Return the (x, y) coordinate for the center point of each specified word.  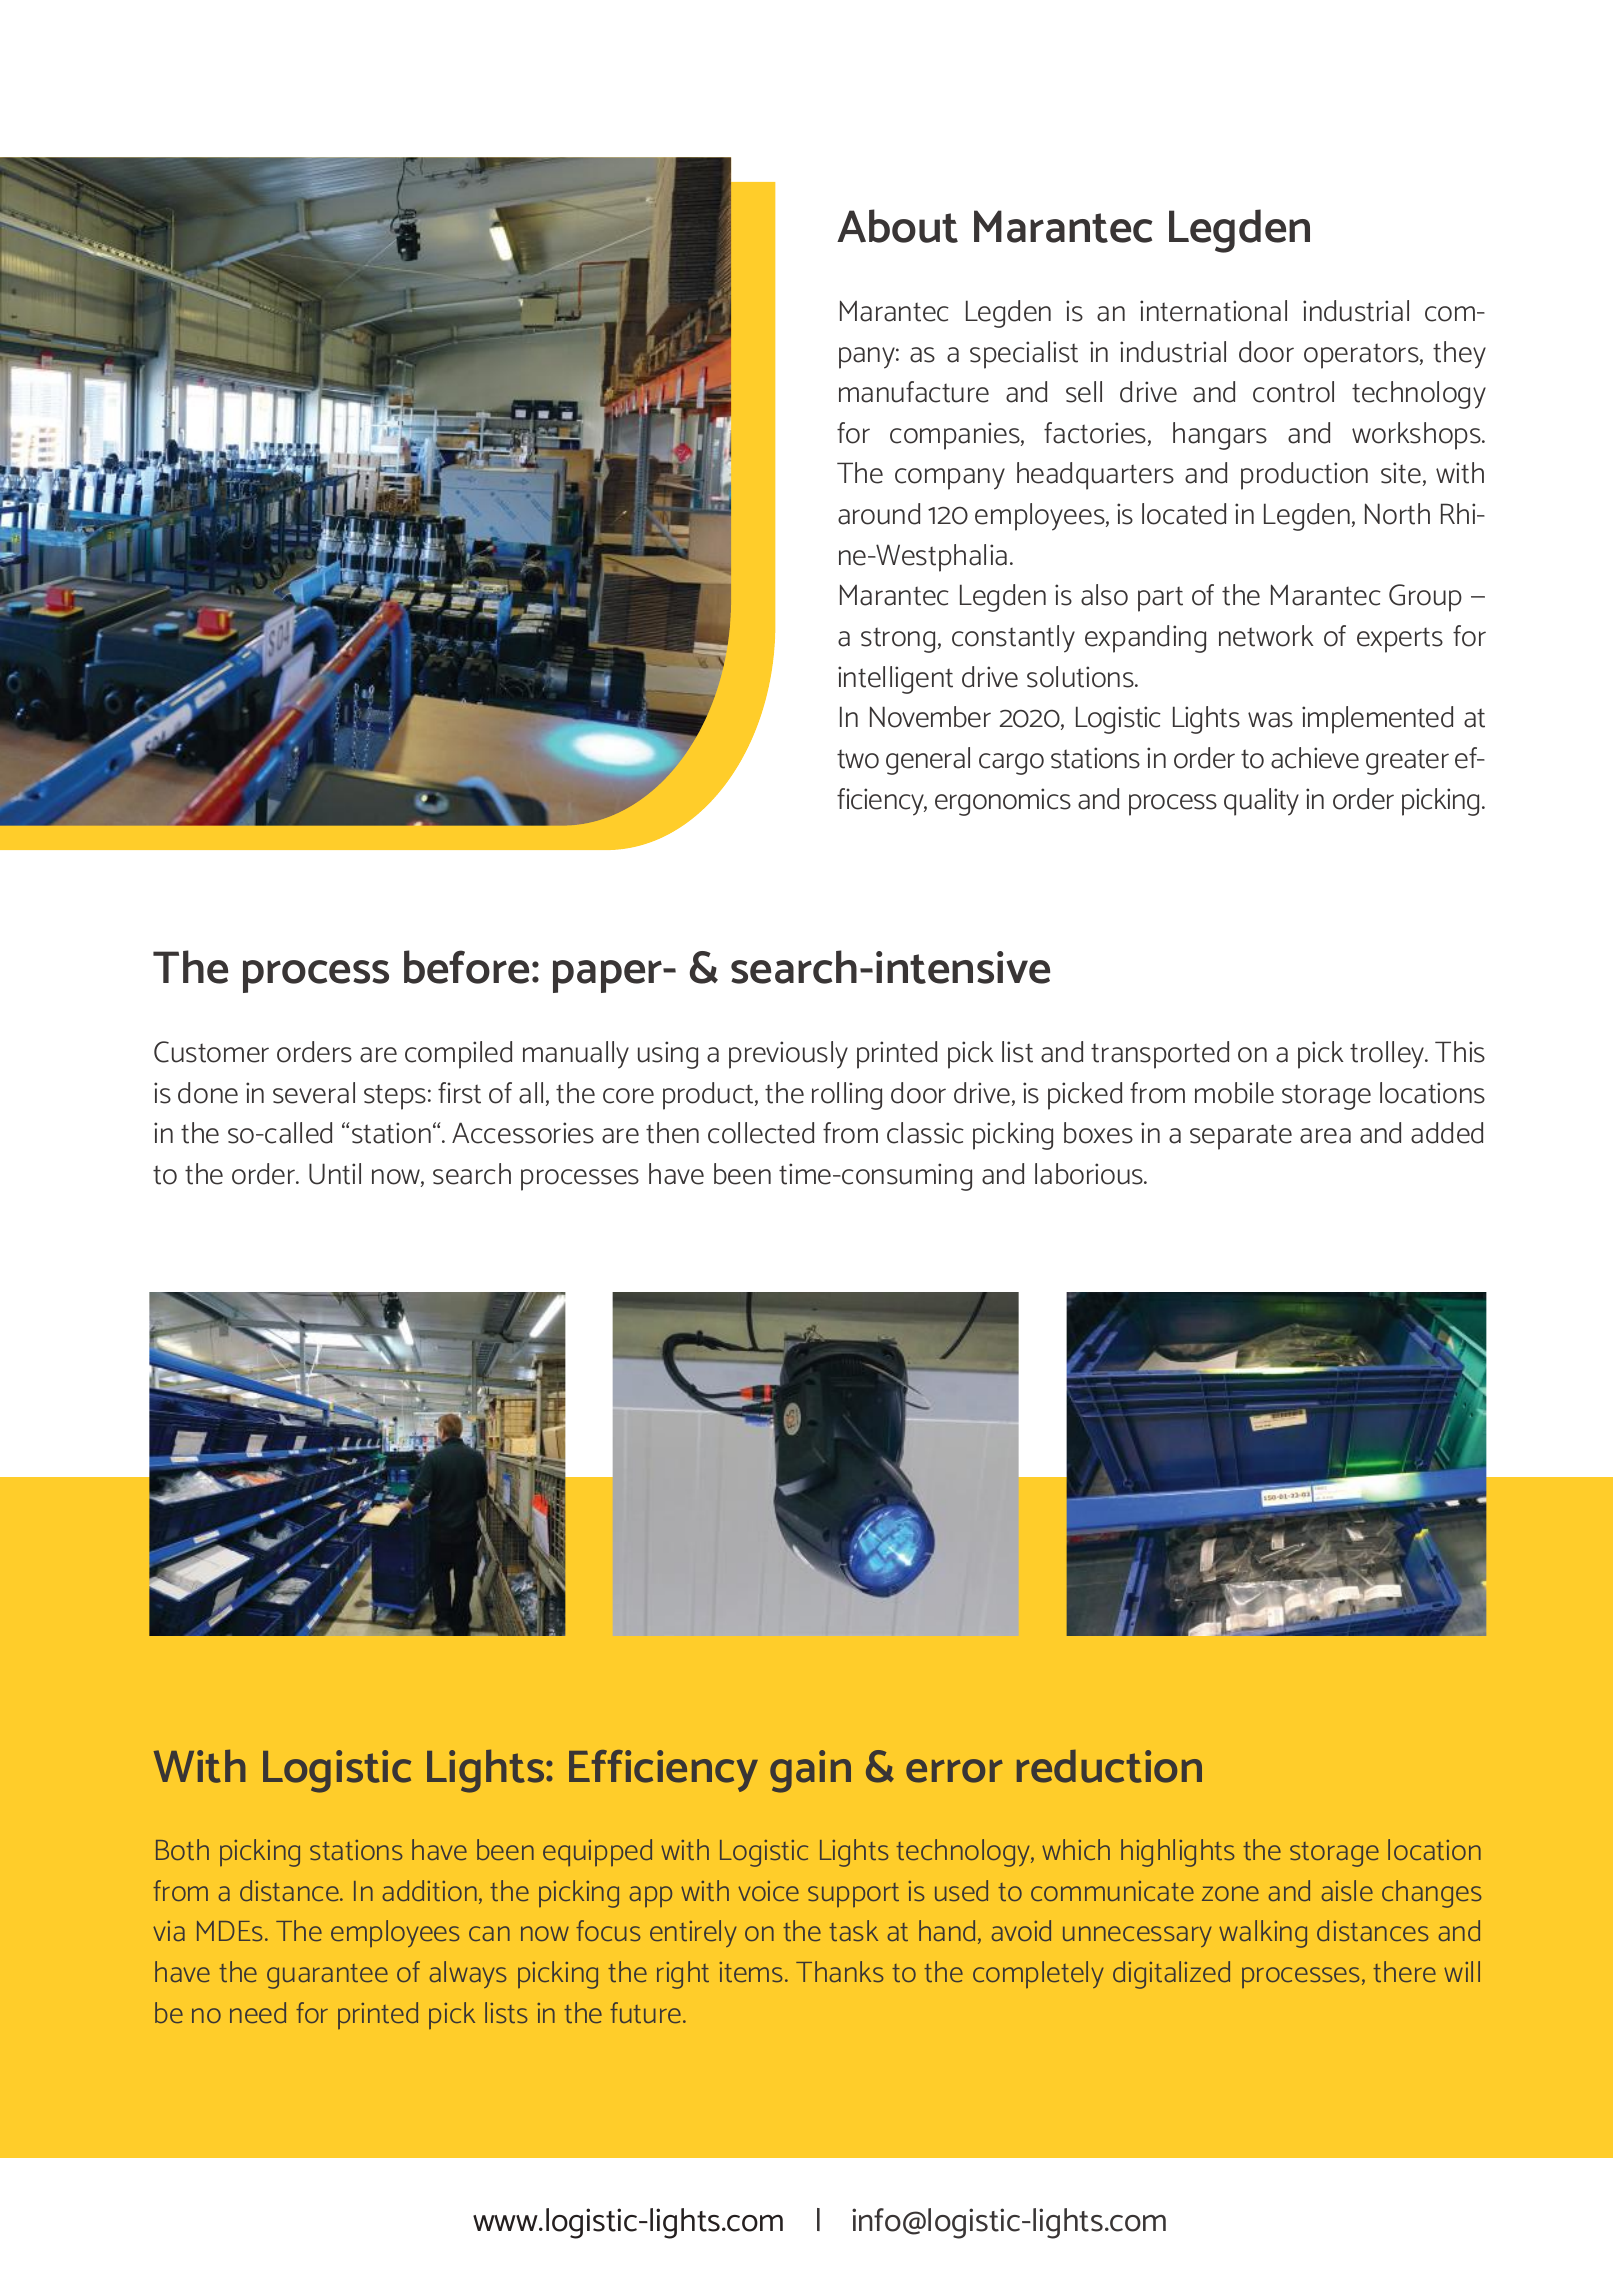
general (928, 761)
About (897, 226)
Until (335, 1174)
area (1325, 1136)
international (1213, 311)
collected (761, 1133)
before (466, 967)
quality (1261, 802)
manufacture (914, 392)
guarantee (327, 1976)
